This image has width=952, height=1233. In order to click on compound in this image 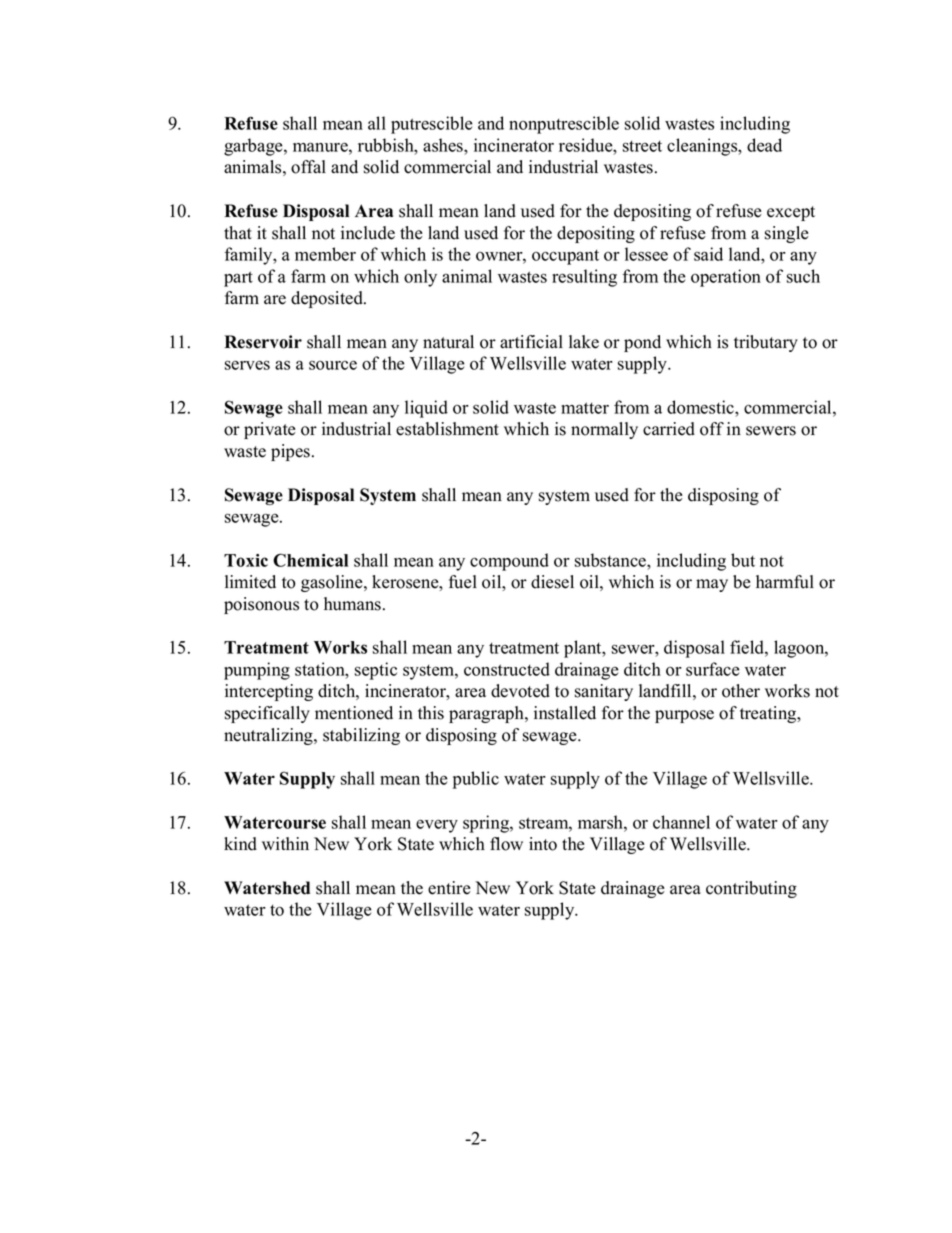, I will do `click(509, 562)`.
